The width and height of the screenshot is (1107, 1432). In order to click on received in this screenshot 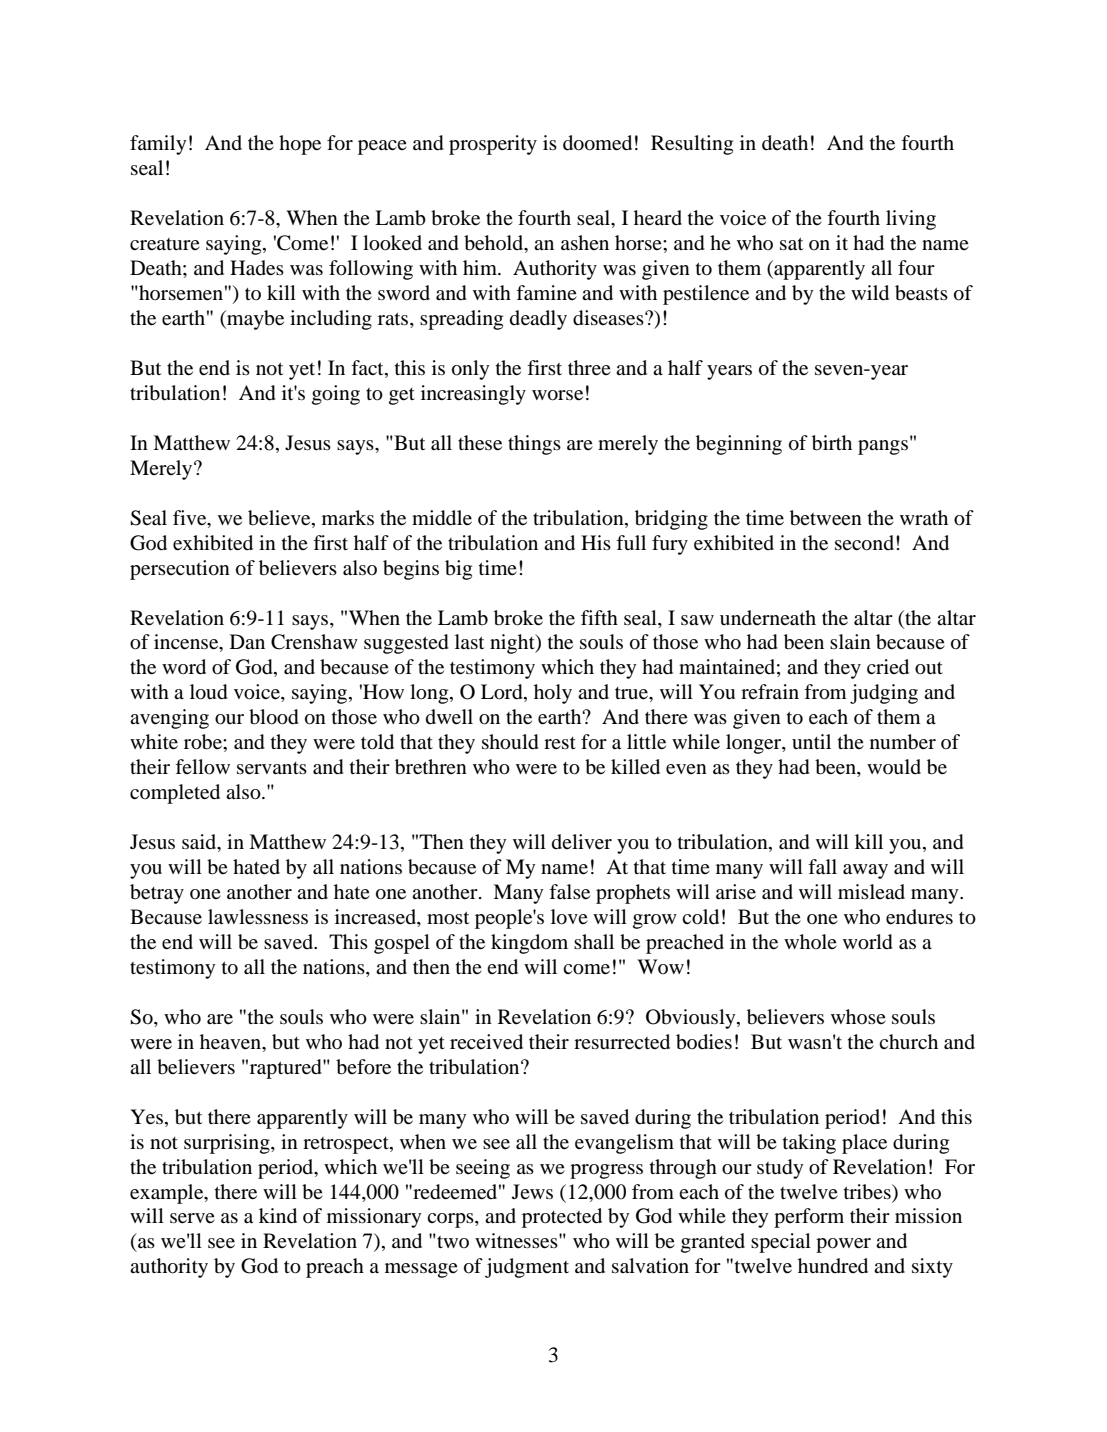, I will do `click(486, 1042)`.
